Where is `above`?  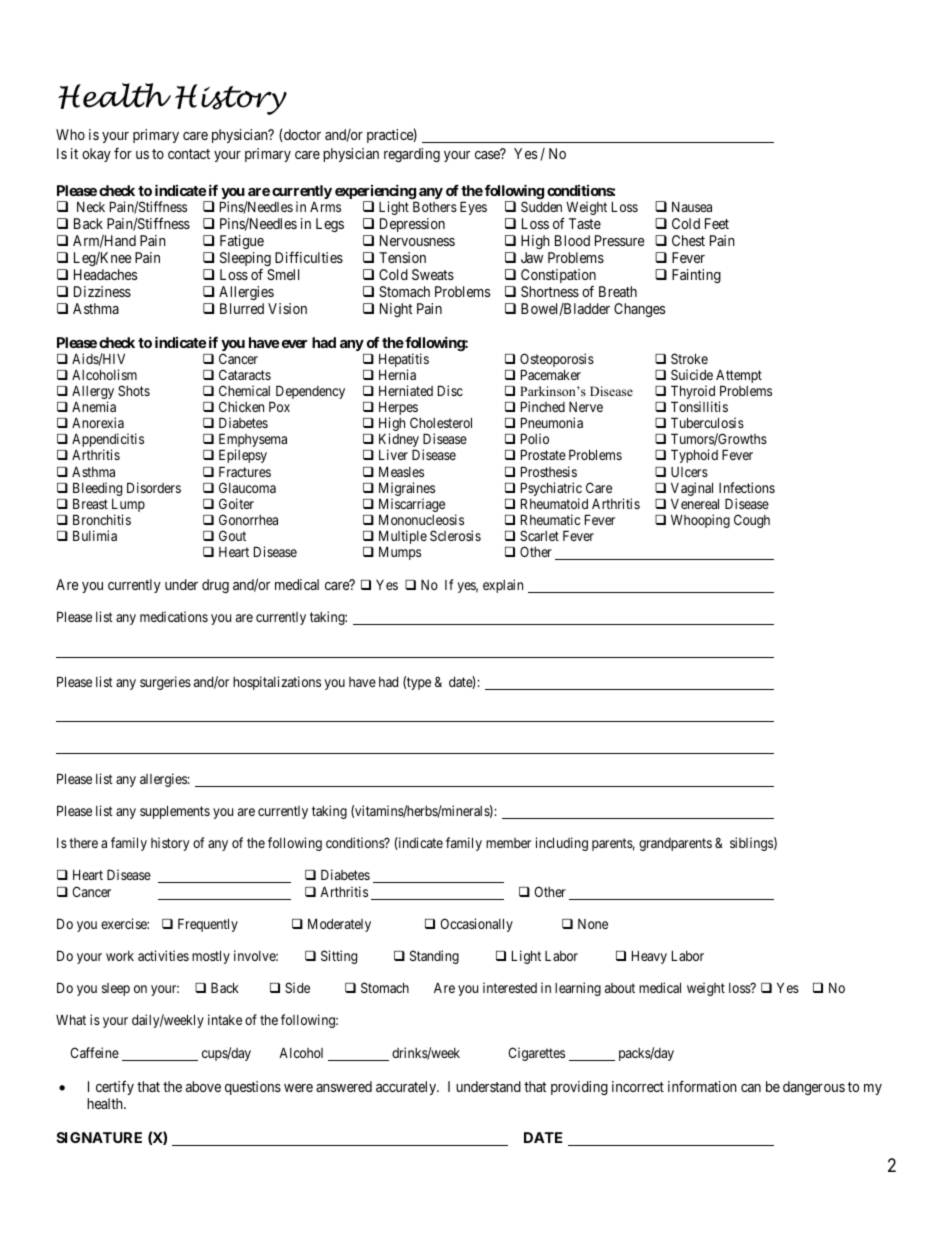
above is located at coordinates (203, 1086).
